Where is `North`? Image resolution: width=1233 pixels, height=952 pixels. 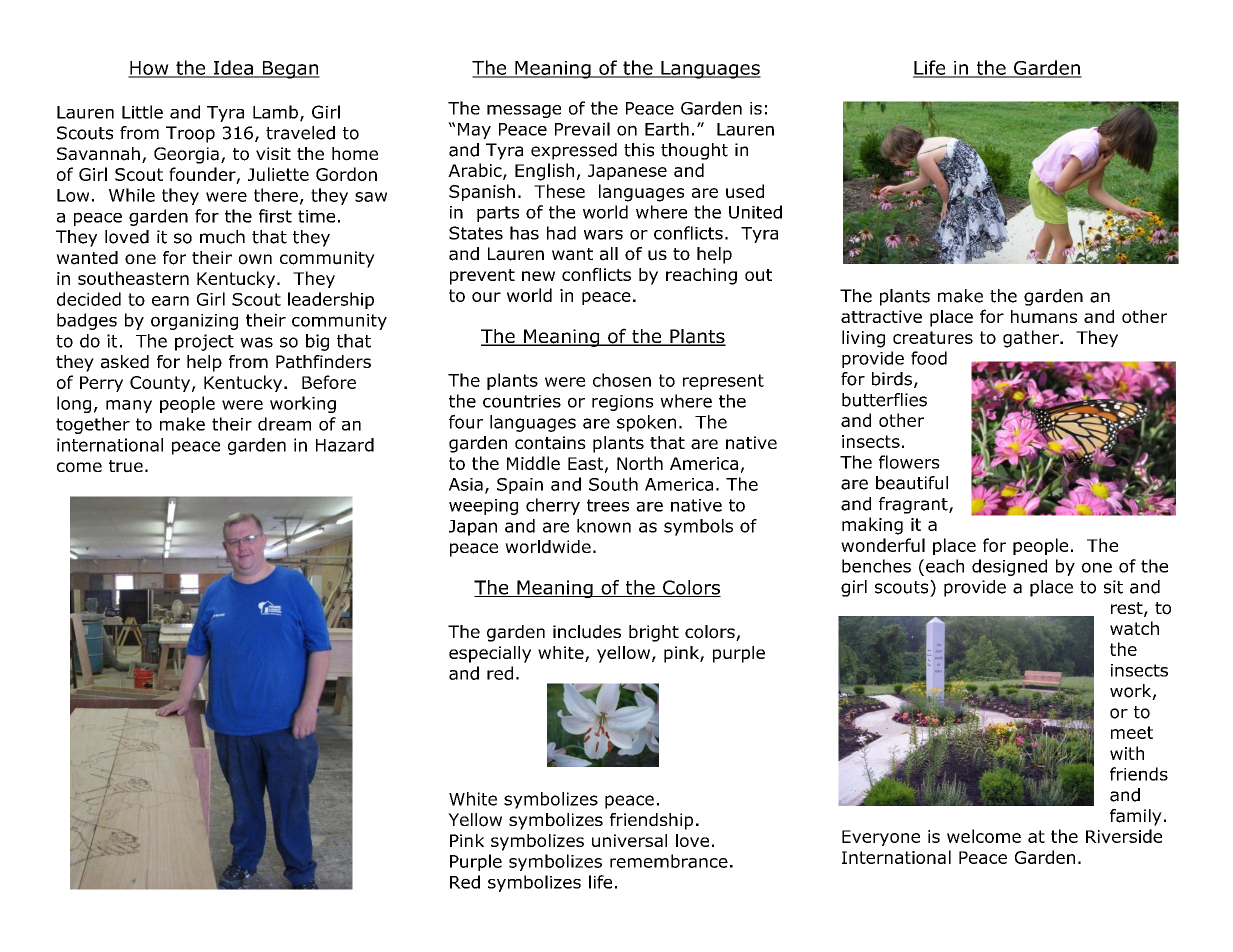
North is located at coordinates (640, 463).
